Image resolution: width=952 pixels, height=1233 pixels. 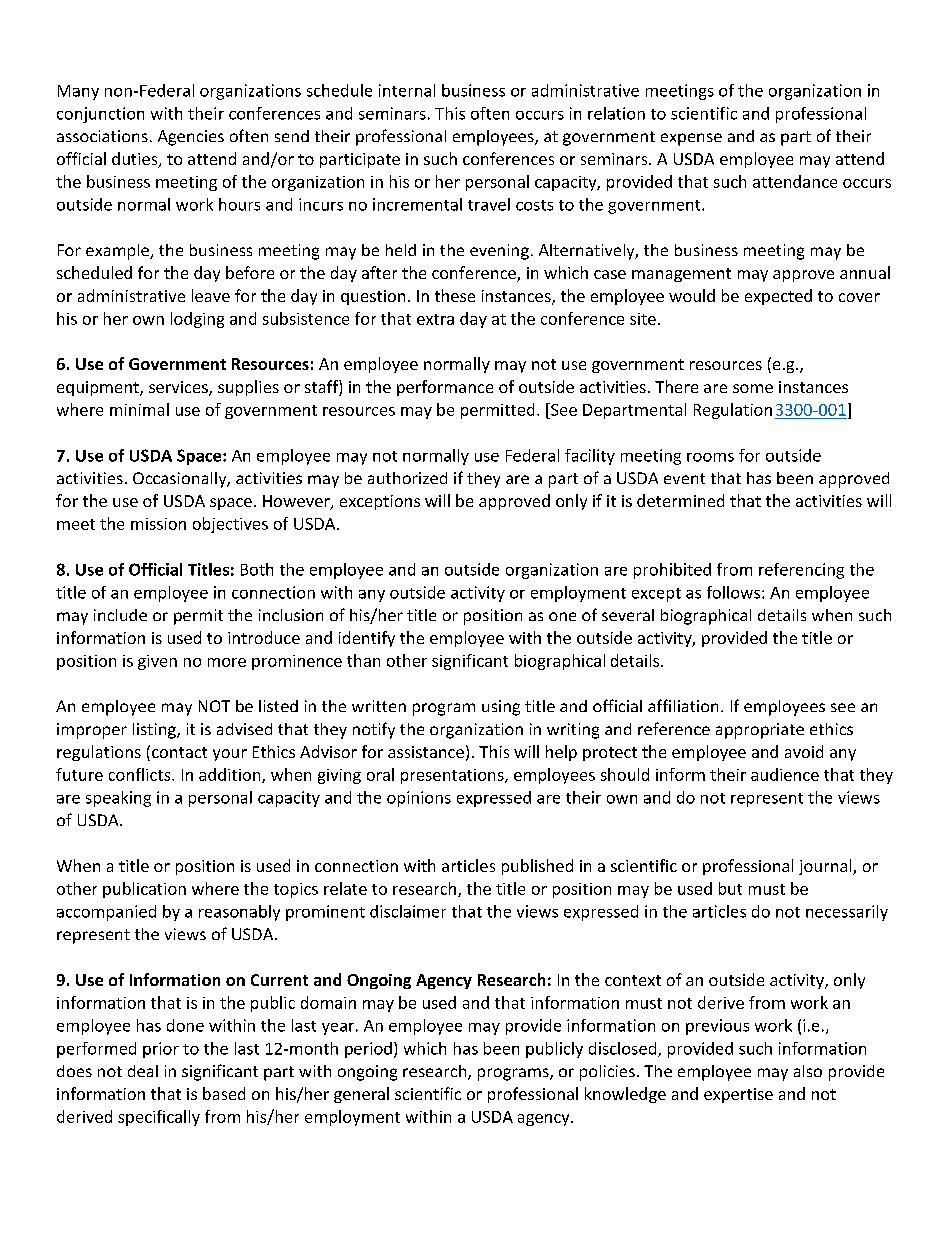 What do you see at coordinates (738, 1095) in the screenshot?
I see `expertise` at bounding box center [738, 1095].
